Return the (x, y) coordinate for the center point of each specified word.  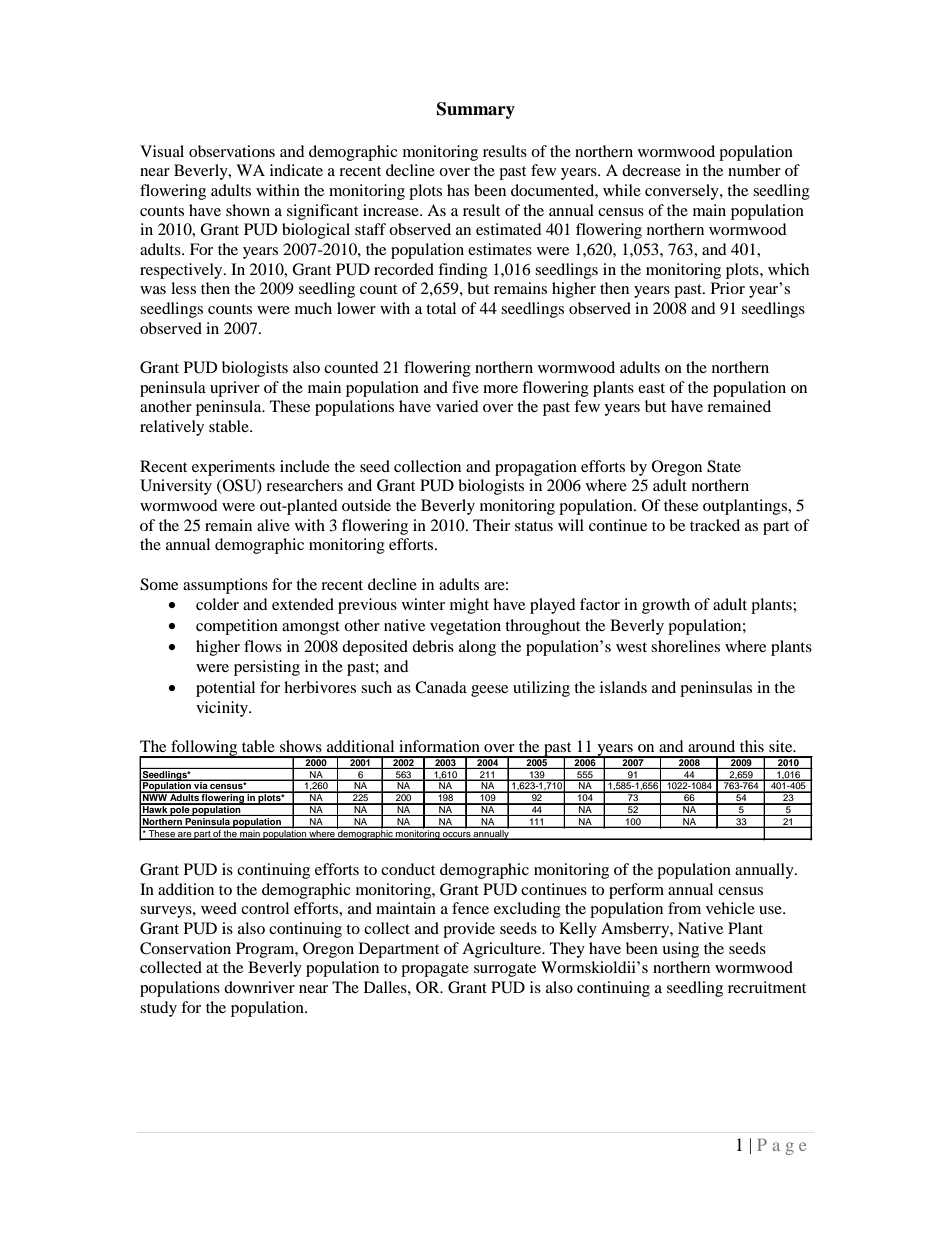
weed (219, 908)
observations (232, 151)
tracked (715, 525)
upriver (235, 389)
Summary (476, 110)
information (439, 746)
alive (273, 525)
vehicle (730, 908)
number (754, 170)
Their (491, 525)
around (711, 746)
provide (469, 930)
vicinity (223, 709)
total (441, 308)
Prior (728, 288)
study (158, 1009)
